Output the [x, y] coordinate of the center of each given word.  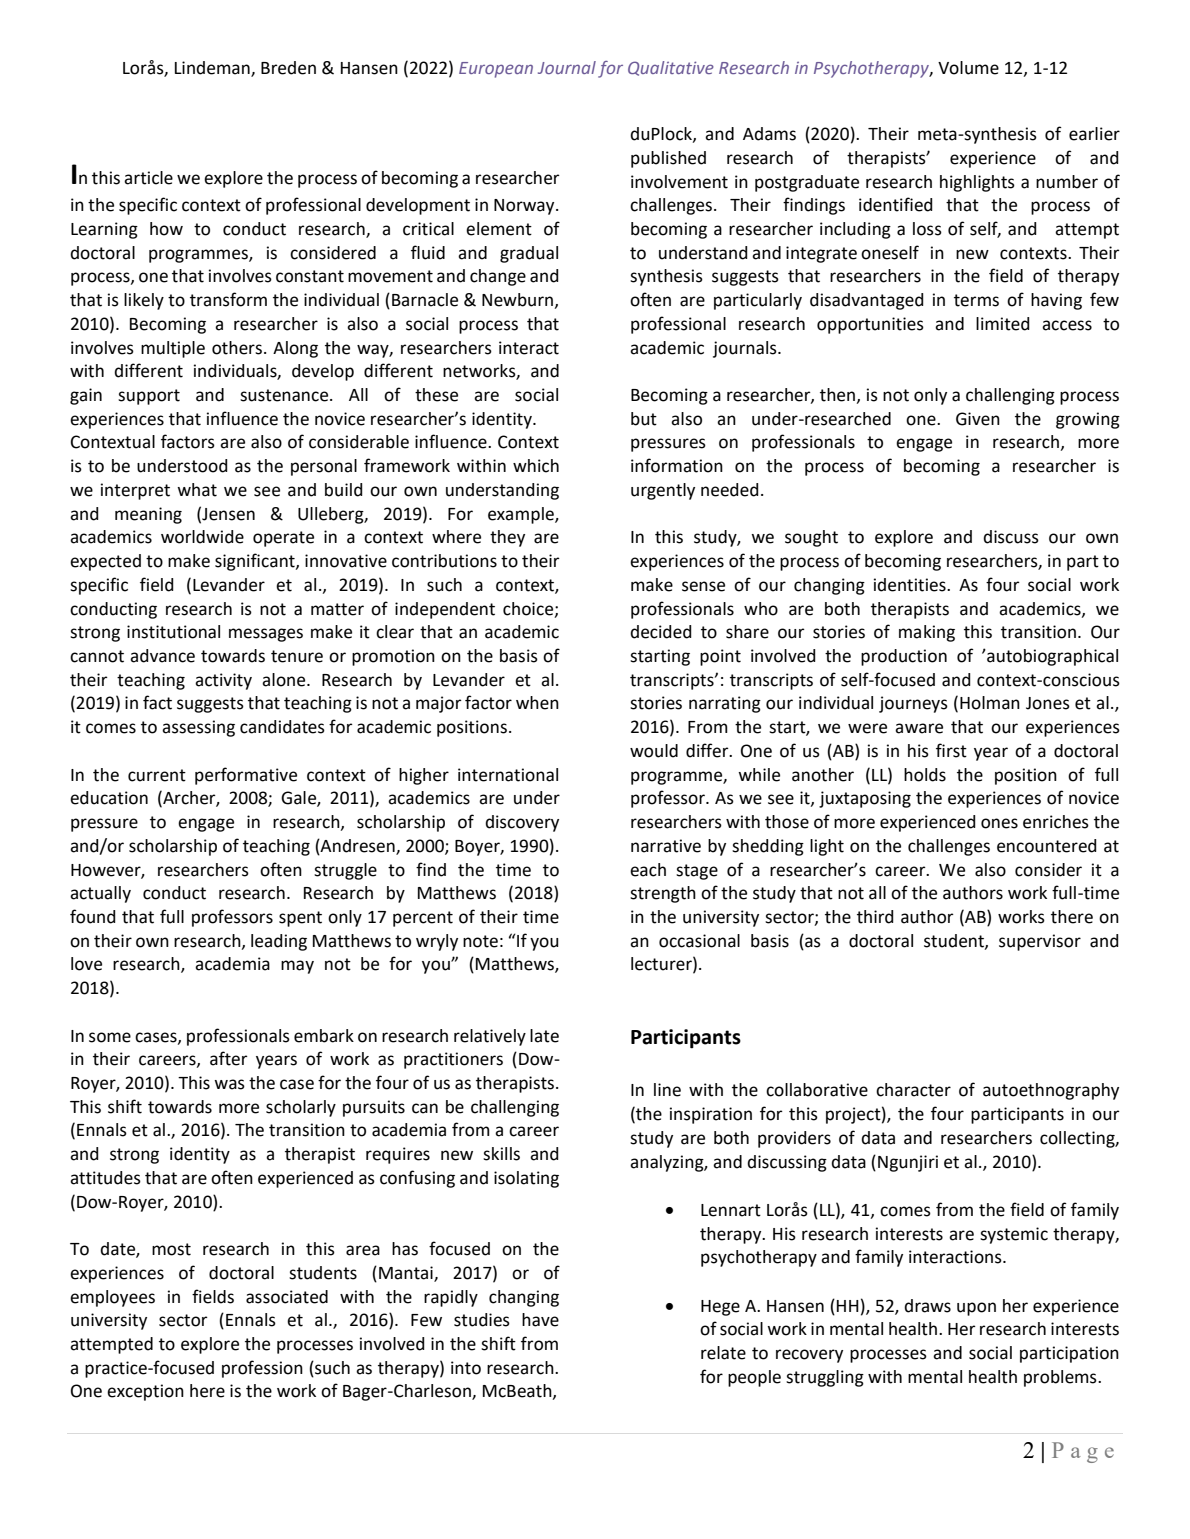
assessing [198, 728]
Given [978, 419]
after [229, 1058]
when [537, 703]
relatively [490, 1037]
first [951, 750]
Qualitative [671, 68]
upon [976, 1309]
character [913, 1090]
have [540, 1320]
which [536, 466]
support [149, 397]
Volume [968, 68]
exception [145, 1392]
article [148, 178]
